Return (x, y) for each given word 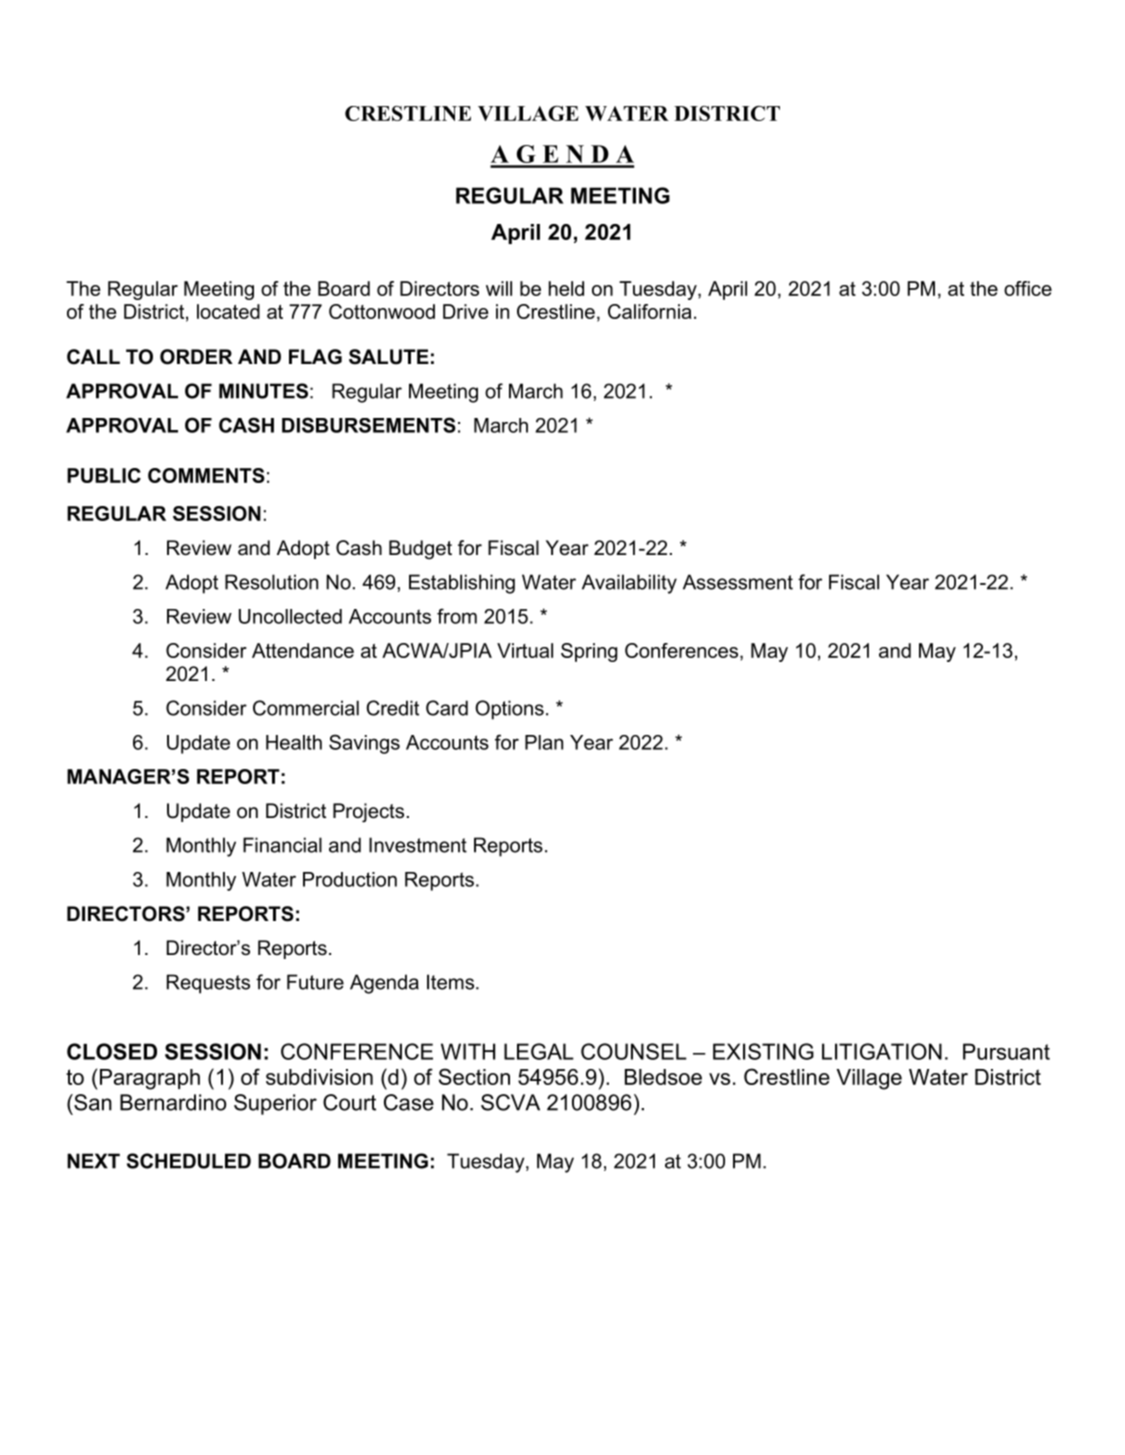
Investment (418, 845)
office (1028, 288)
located (228, 311)
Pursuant (1006, 1051)
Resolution (271, 582)
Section (474, 1076)
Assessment (738, 582)
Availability (629, 584)
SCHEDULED (189, 1161)
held (566, 288)
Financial (282, 845)
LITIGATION (882, 1051)
